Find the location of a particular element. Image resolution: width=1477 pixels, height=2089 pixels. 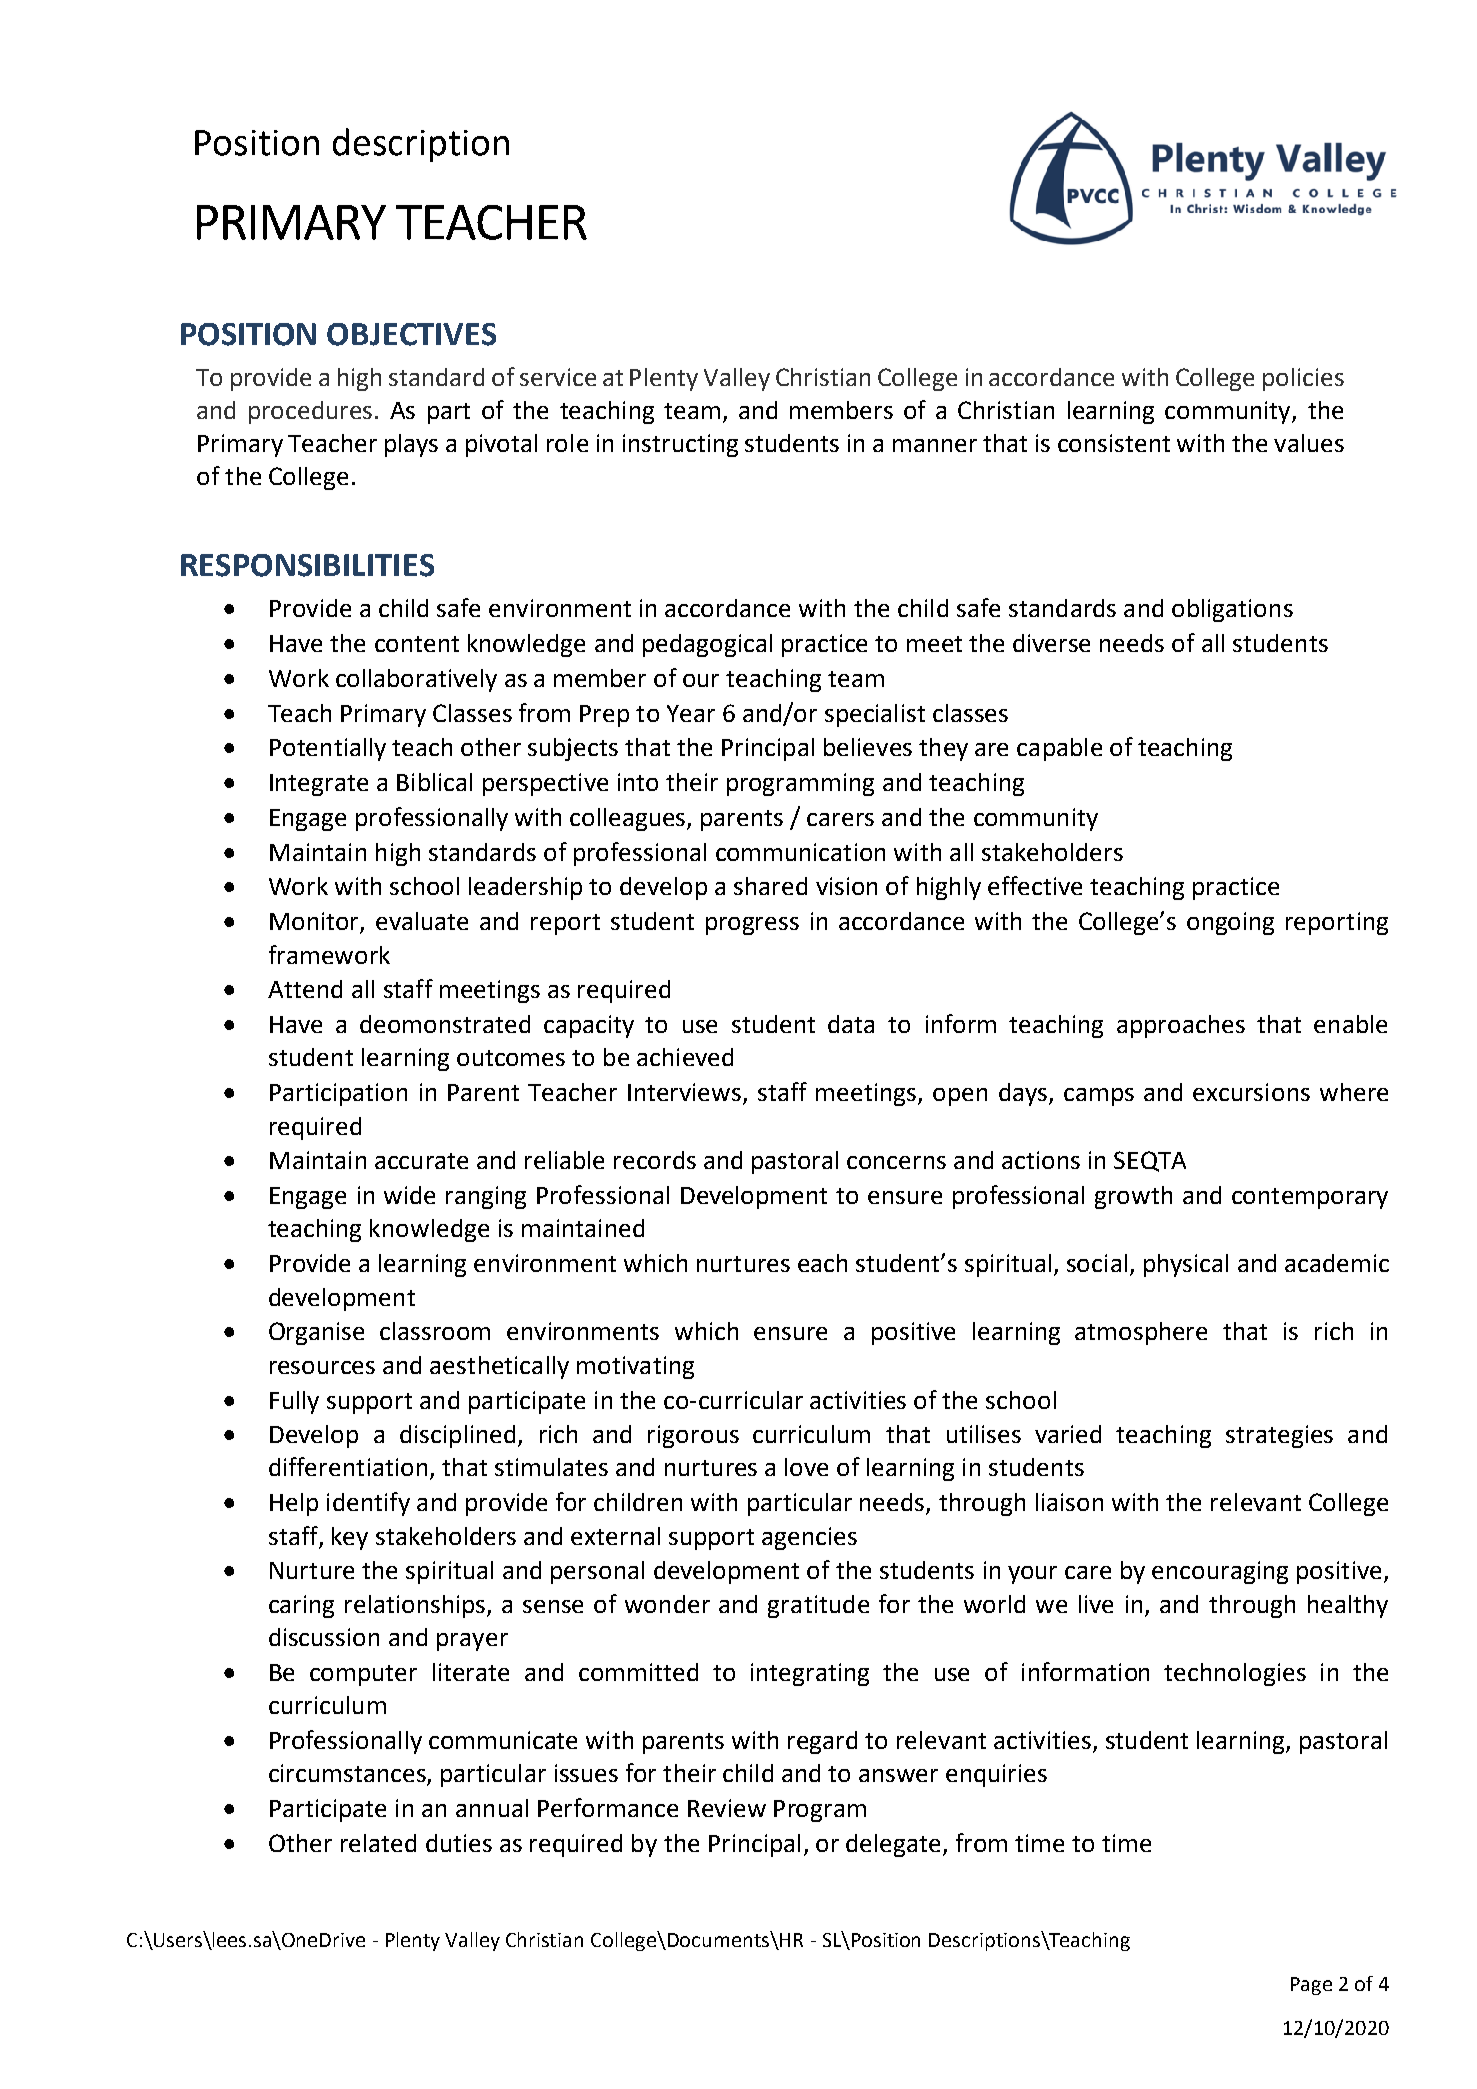

evaluate is located at coordinates (422, 921).
